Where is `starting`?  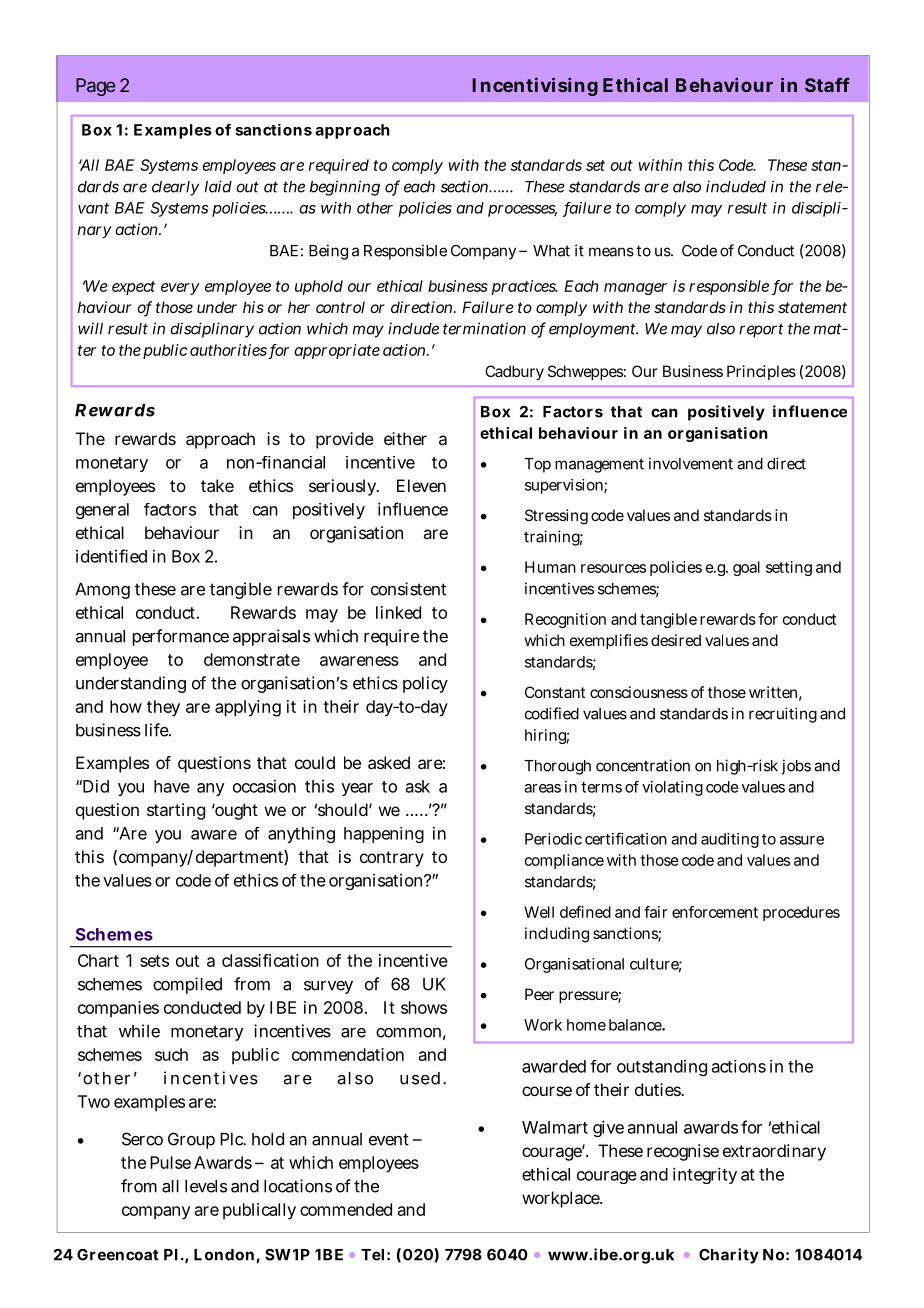
starting is located at coordinates (176, 811).
